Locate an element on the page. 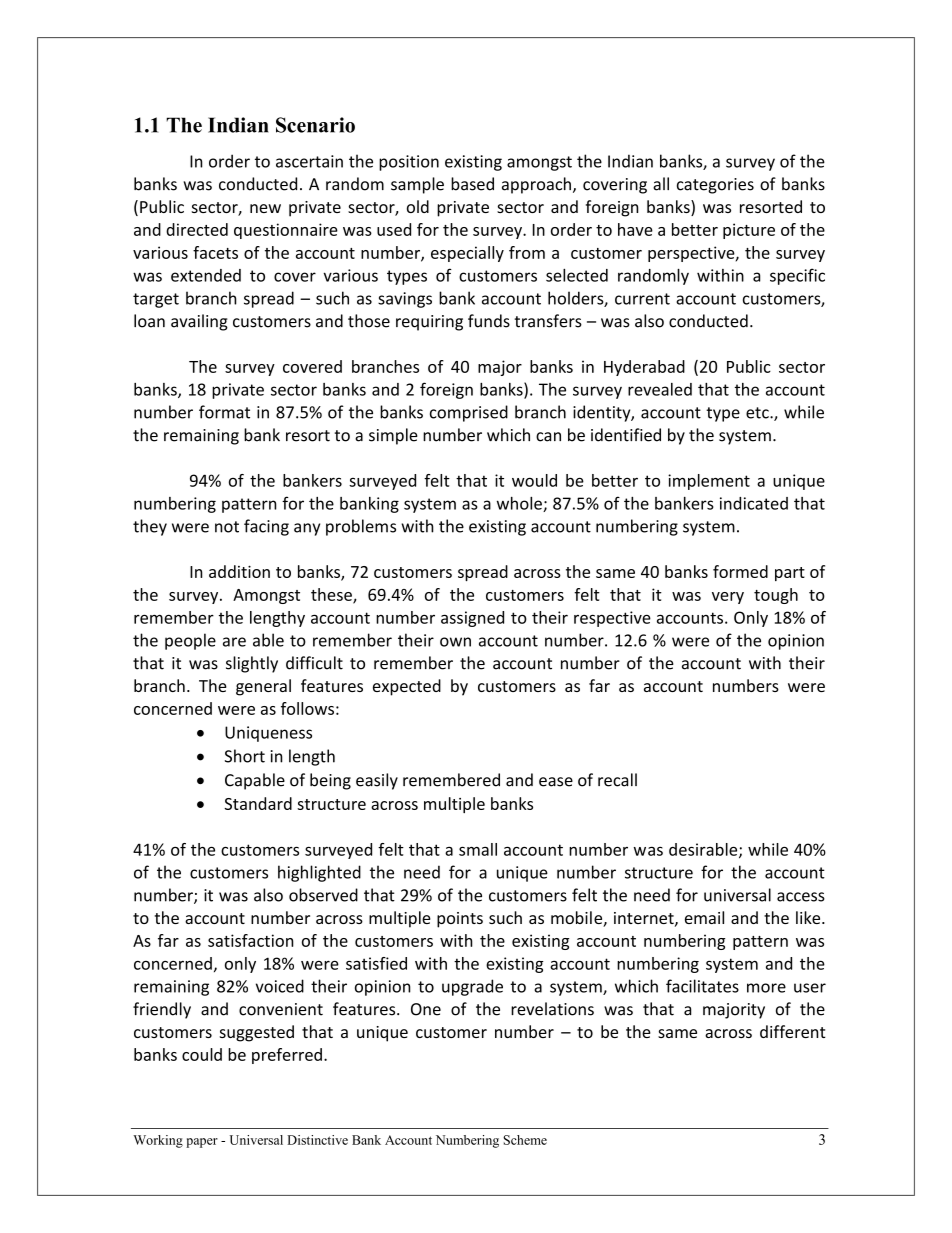 This page has height=1233, width=952. Scheme is located at coordinates (525, 1140).
